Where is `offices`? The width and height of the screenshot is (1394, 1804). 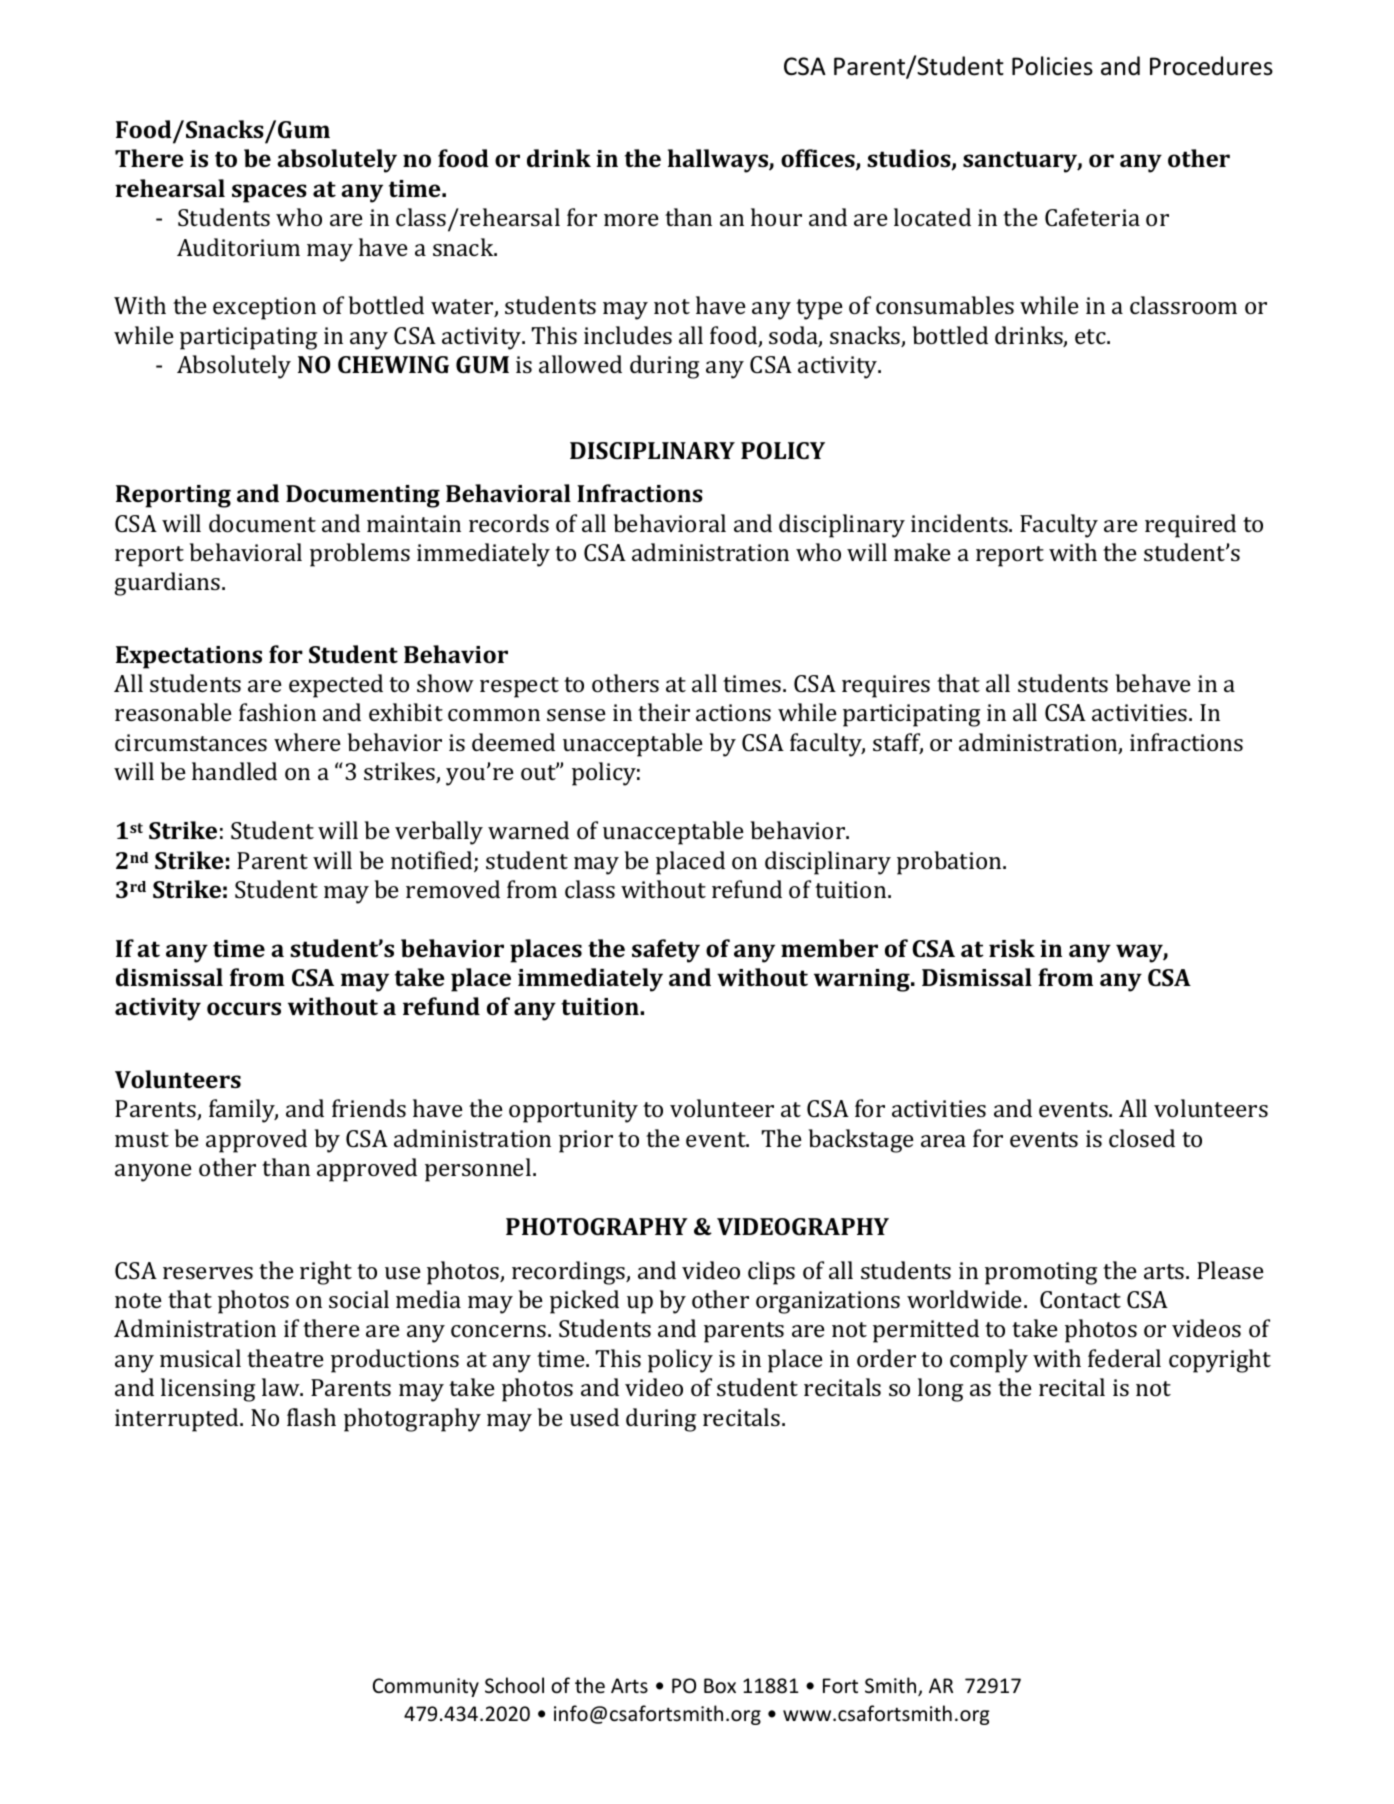 offices is located at coordinates (819, 159).
